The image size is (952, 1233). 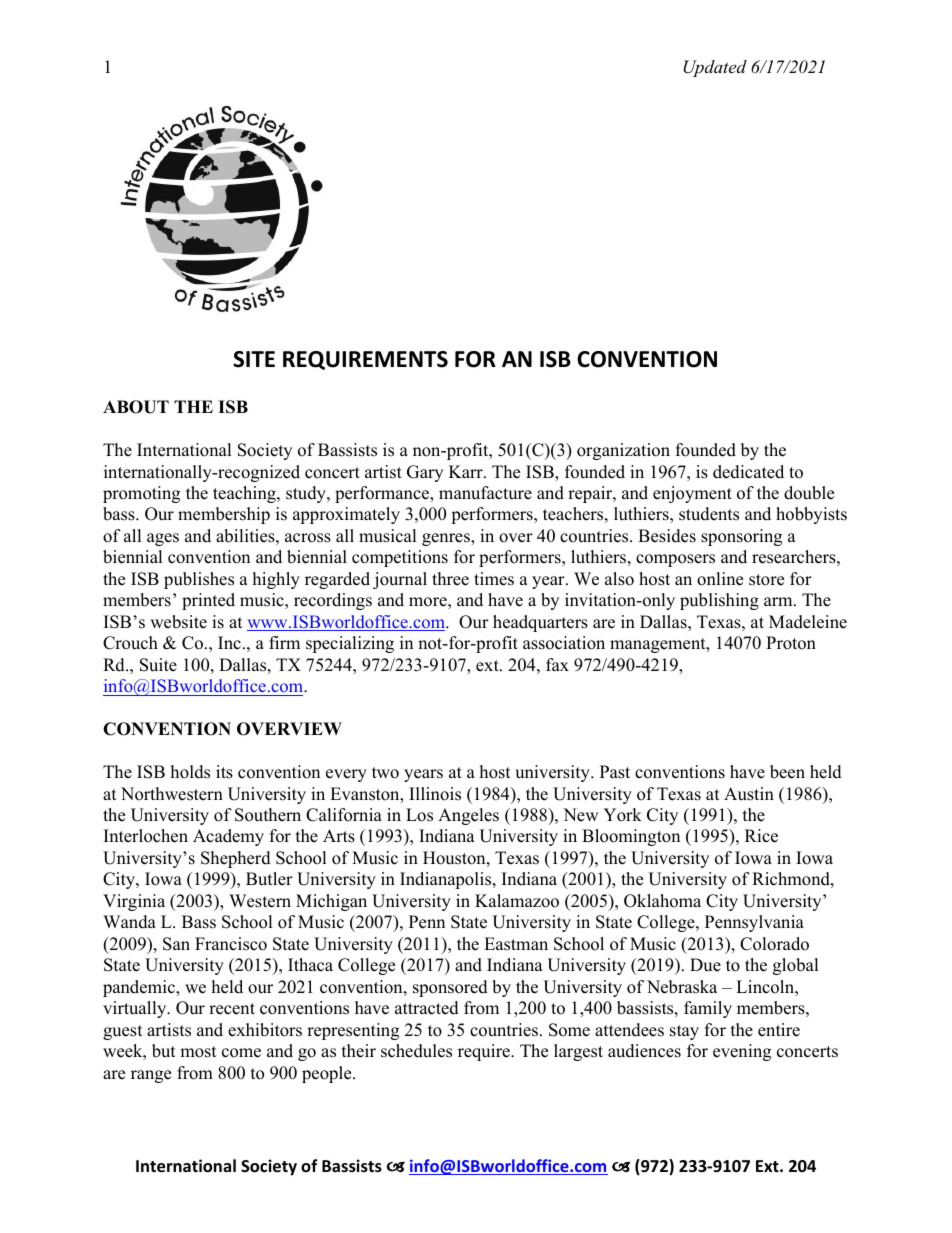 I want to click on online, so click(x=720, y=579).
